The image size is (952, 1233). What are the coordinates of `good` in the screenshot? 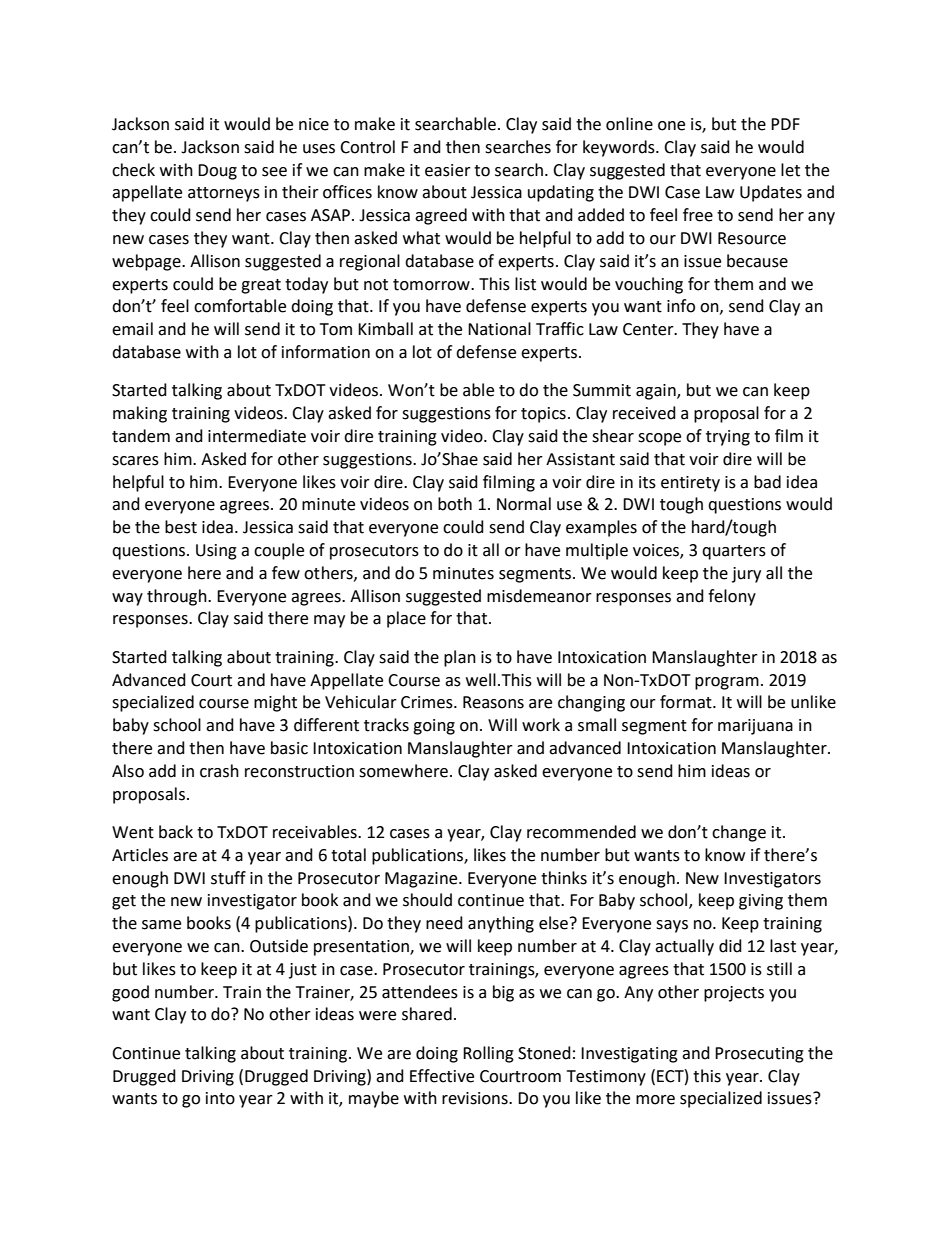 It's located at (130, 993).
